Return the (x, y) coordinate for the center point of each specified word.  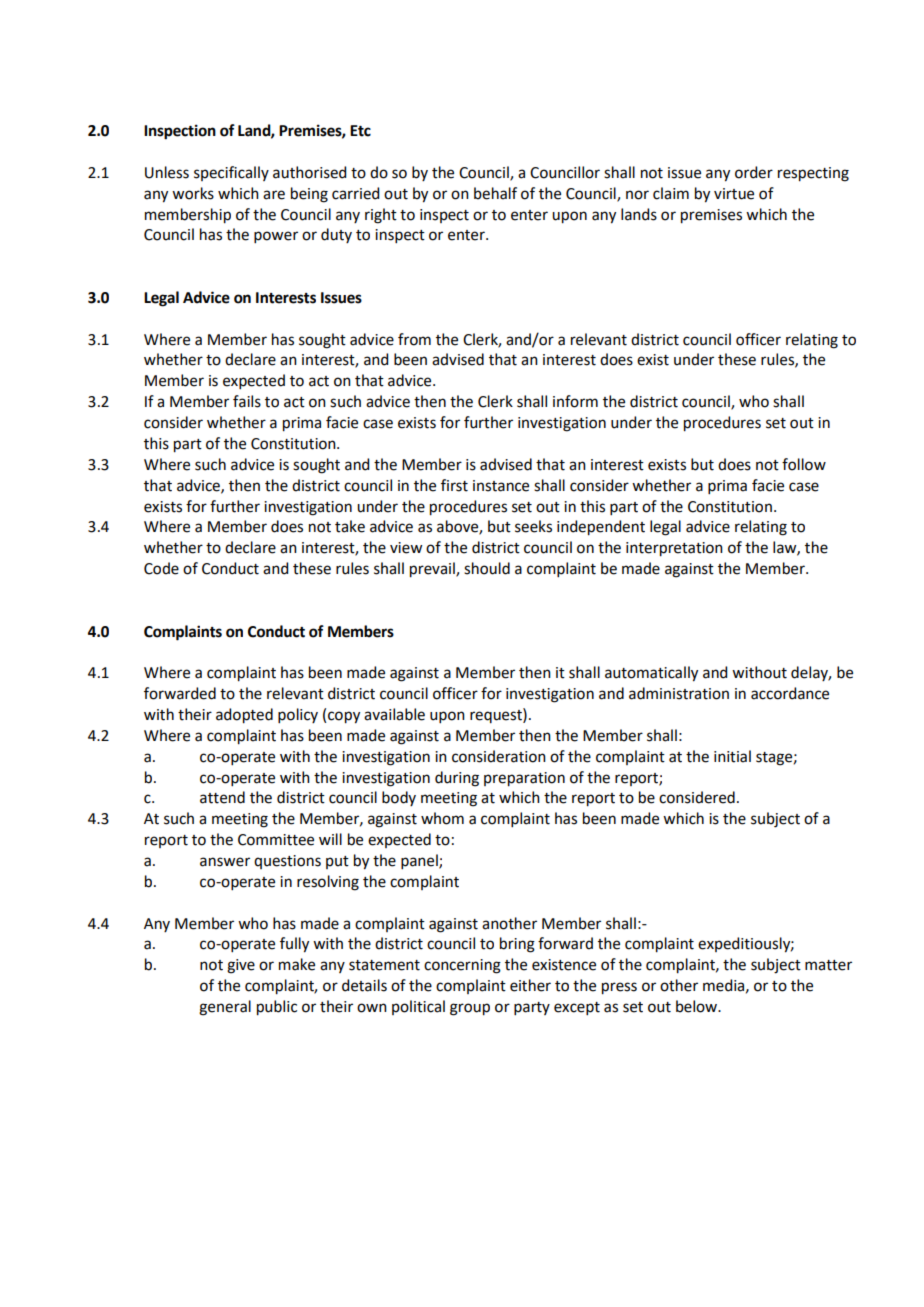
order (754, 172)
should (487, 568)
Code (161, 568)
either (530, 985)
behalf (495, 193)
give (241, 966)
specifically (231, 173)
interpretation (674, 549)
